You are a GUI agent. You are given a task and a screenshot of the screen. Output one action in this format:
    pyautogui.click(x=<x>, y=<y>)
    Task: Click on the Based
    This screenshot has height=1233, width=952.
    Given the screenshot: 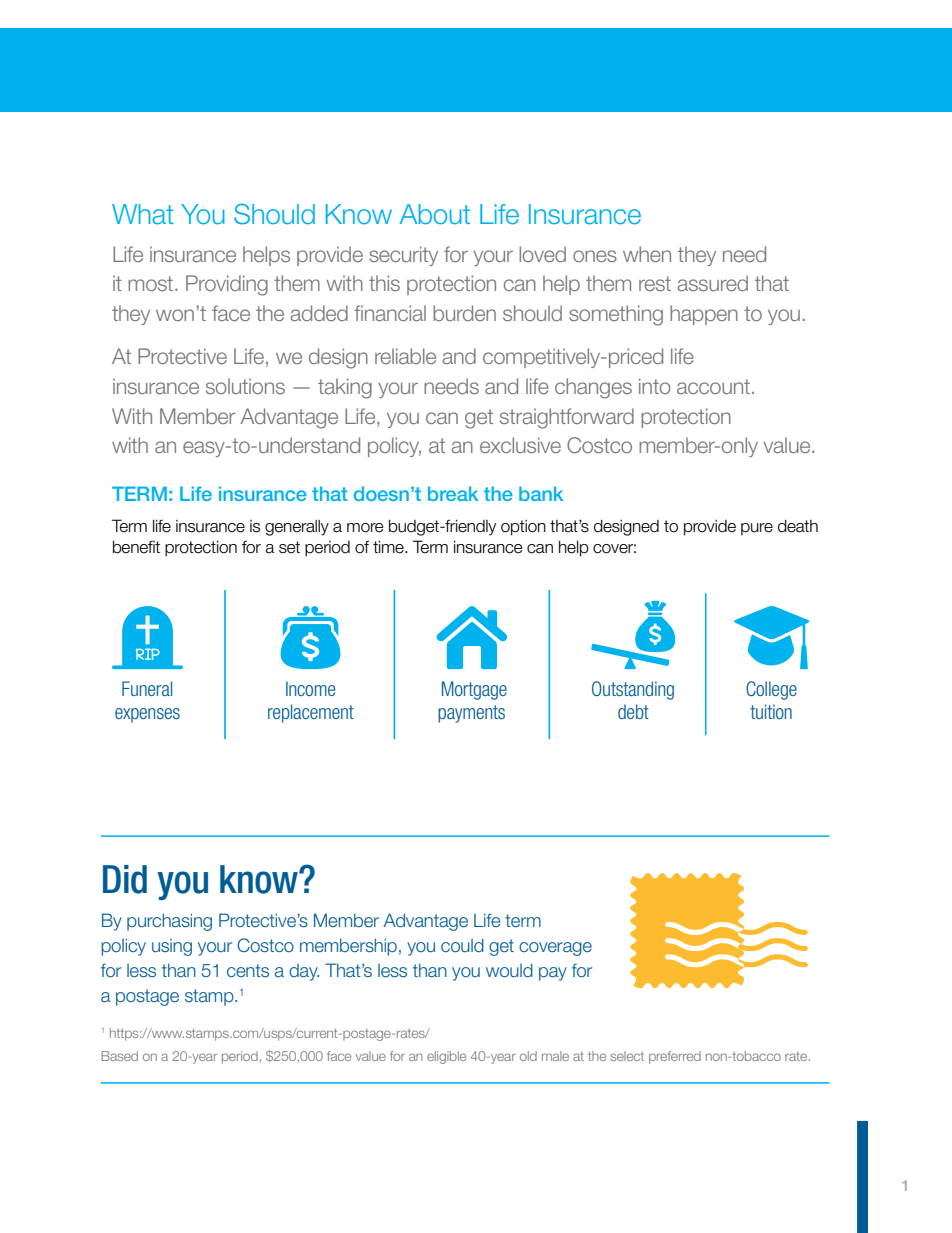 What is the action you would take?
    pyautogui.click(x=119, y=1056)
